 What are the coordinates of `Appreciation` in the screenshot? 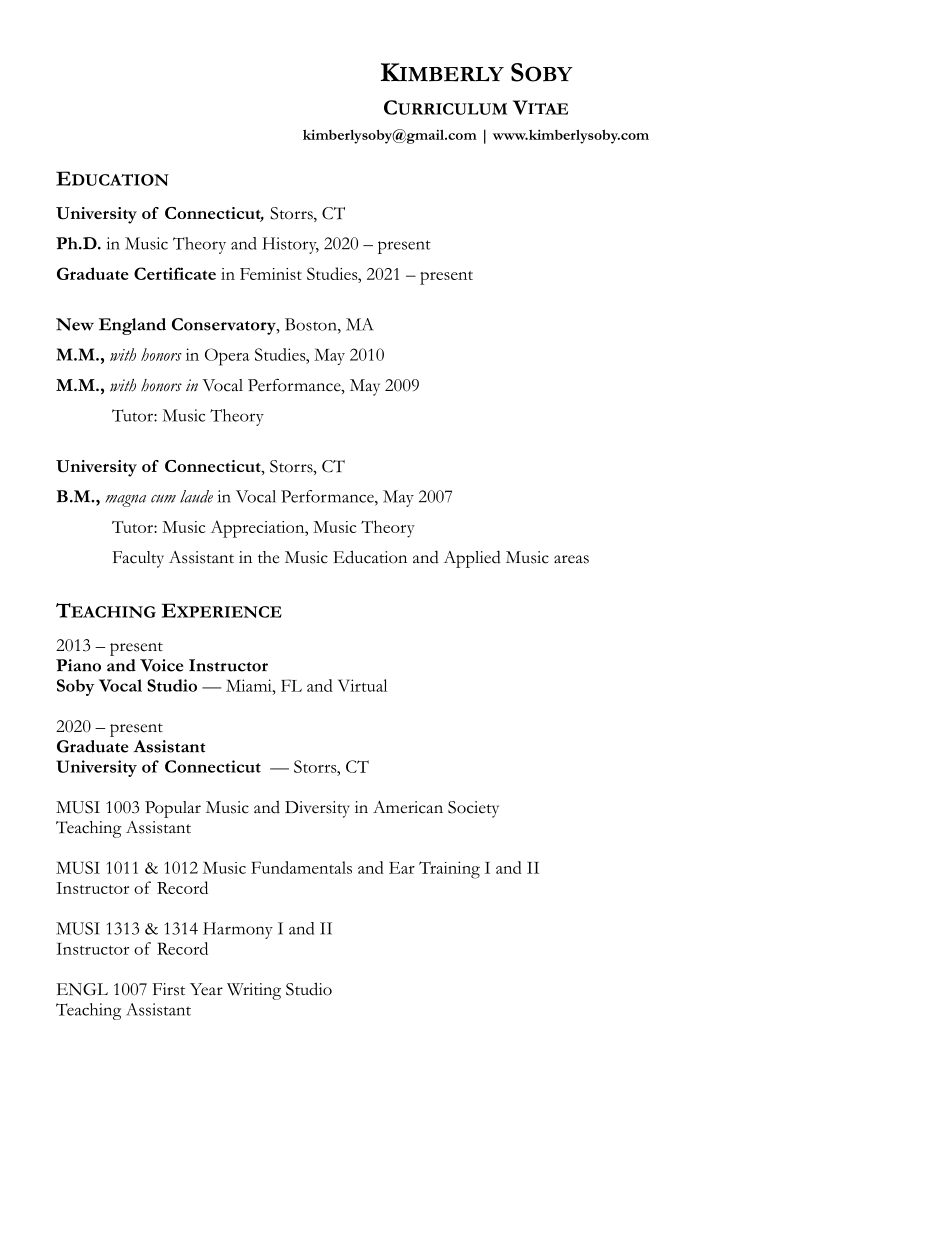 It's located at (259, 529).
